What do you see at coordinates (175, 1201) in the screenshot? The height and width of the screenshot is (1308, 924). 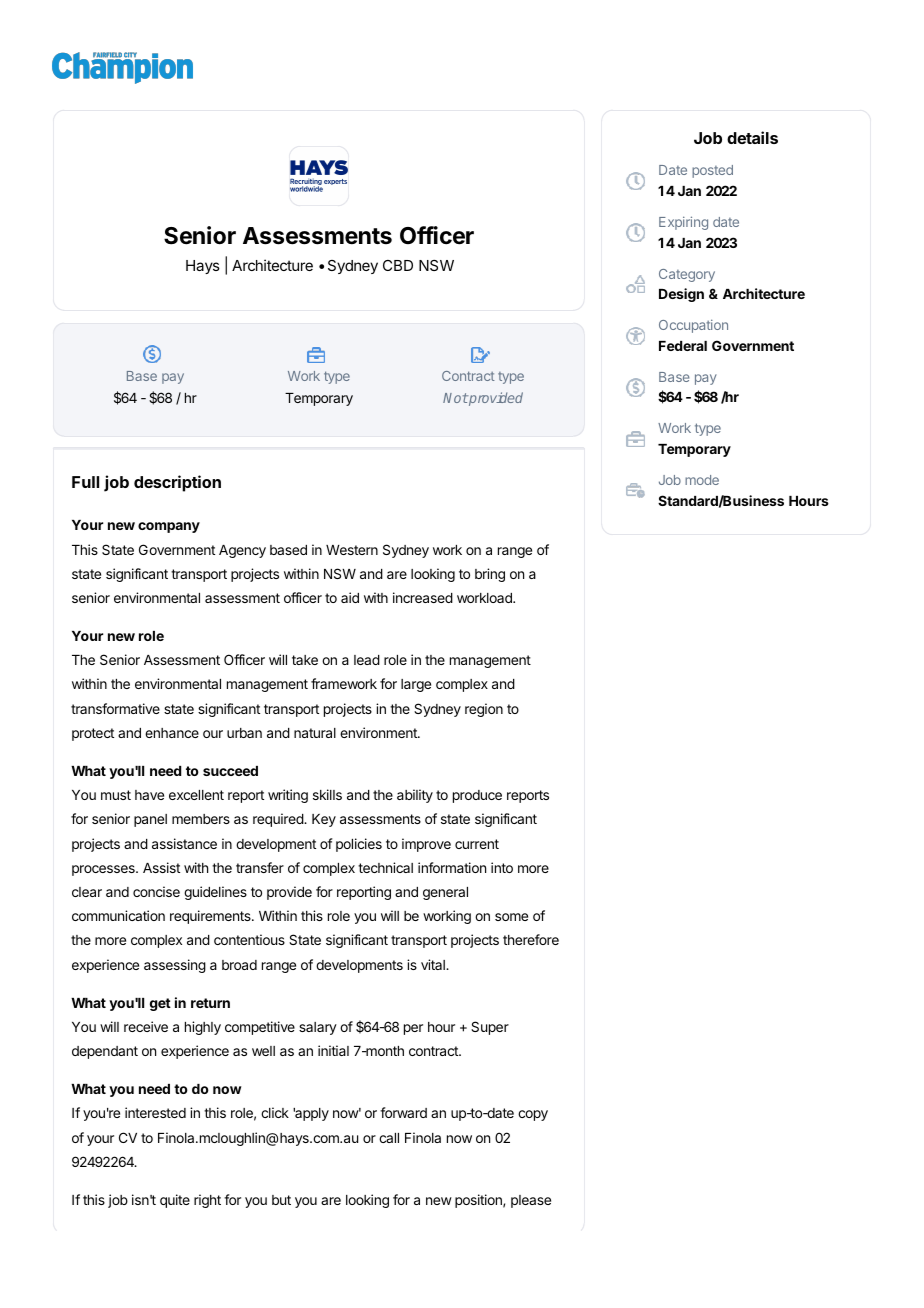 I see `quite` at bounding box center [175, 1201].
